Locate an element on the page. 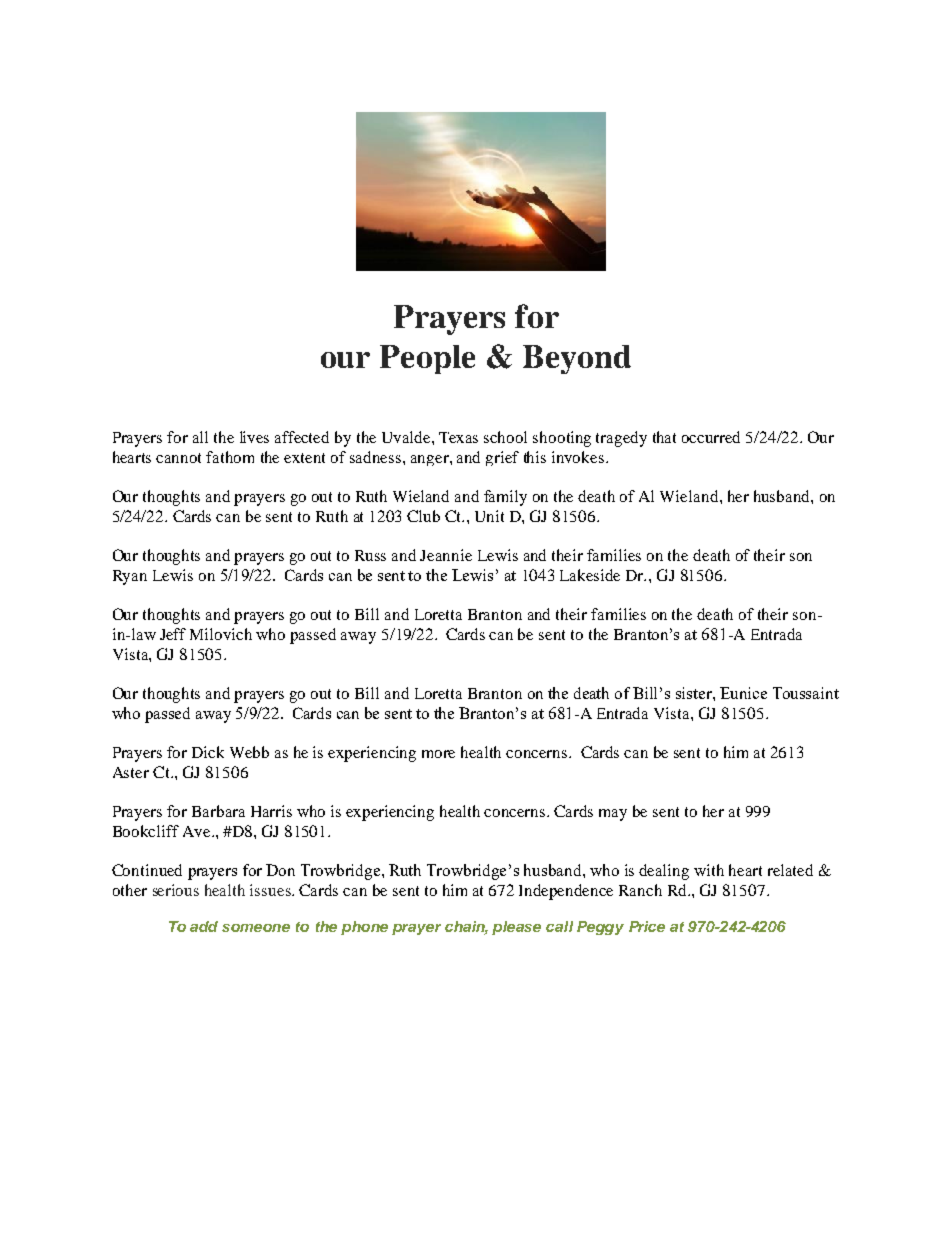 Image resolution: width=952 pixels, height=1233 pixels. Ryan is located at coordinates (130, 577).
